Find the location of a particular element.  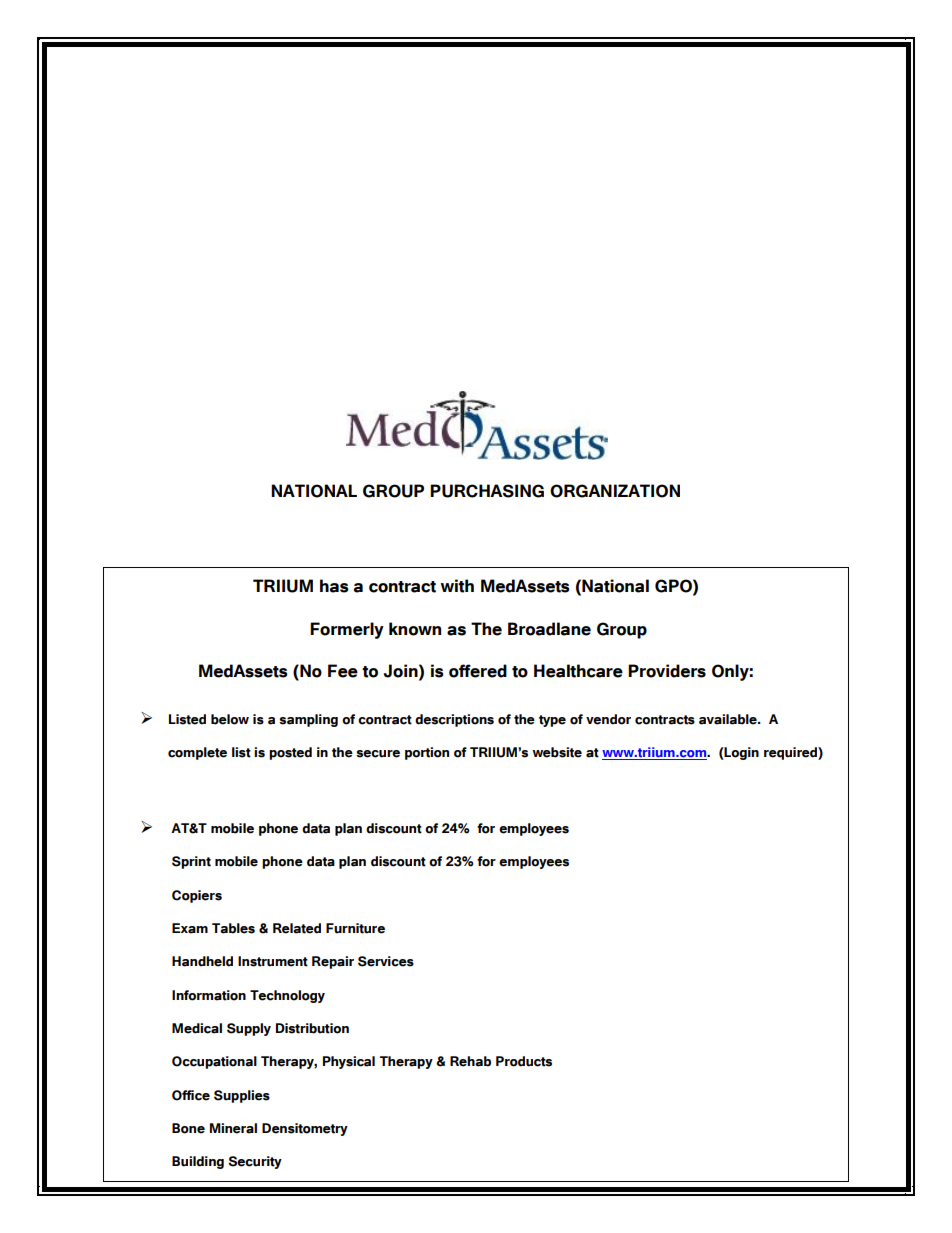

Rehab is located at coordinates (470, 1061).
